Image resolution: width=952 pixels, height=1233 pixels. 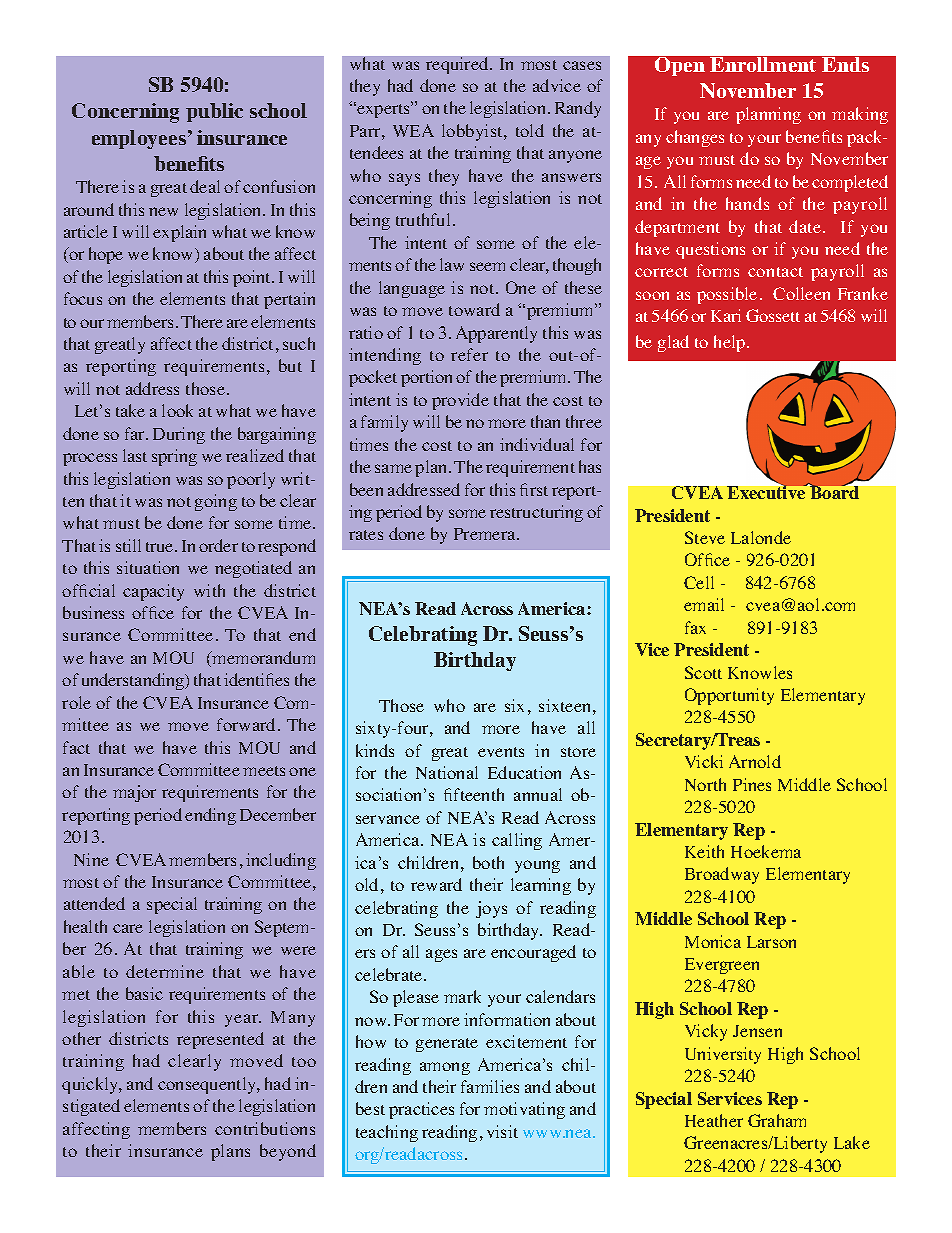 What do you see at coordinates (469, 354) in the screenshot?
I see `refer` at bounding box center [469, 354].
